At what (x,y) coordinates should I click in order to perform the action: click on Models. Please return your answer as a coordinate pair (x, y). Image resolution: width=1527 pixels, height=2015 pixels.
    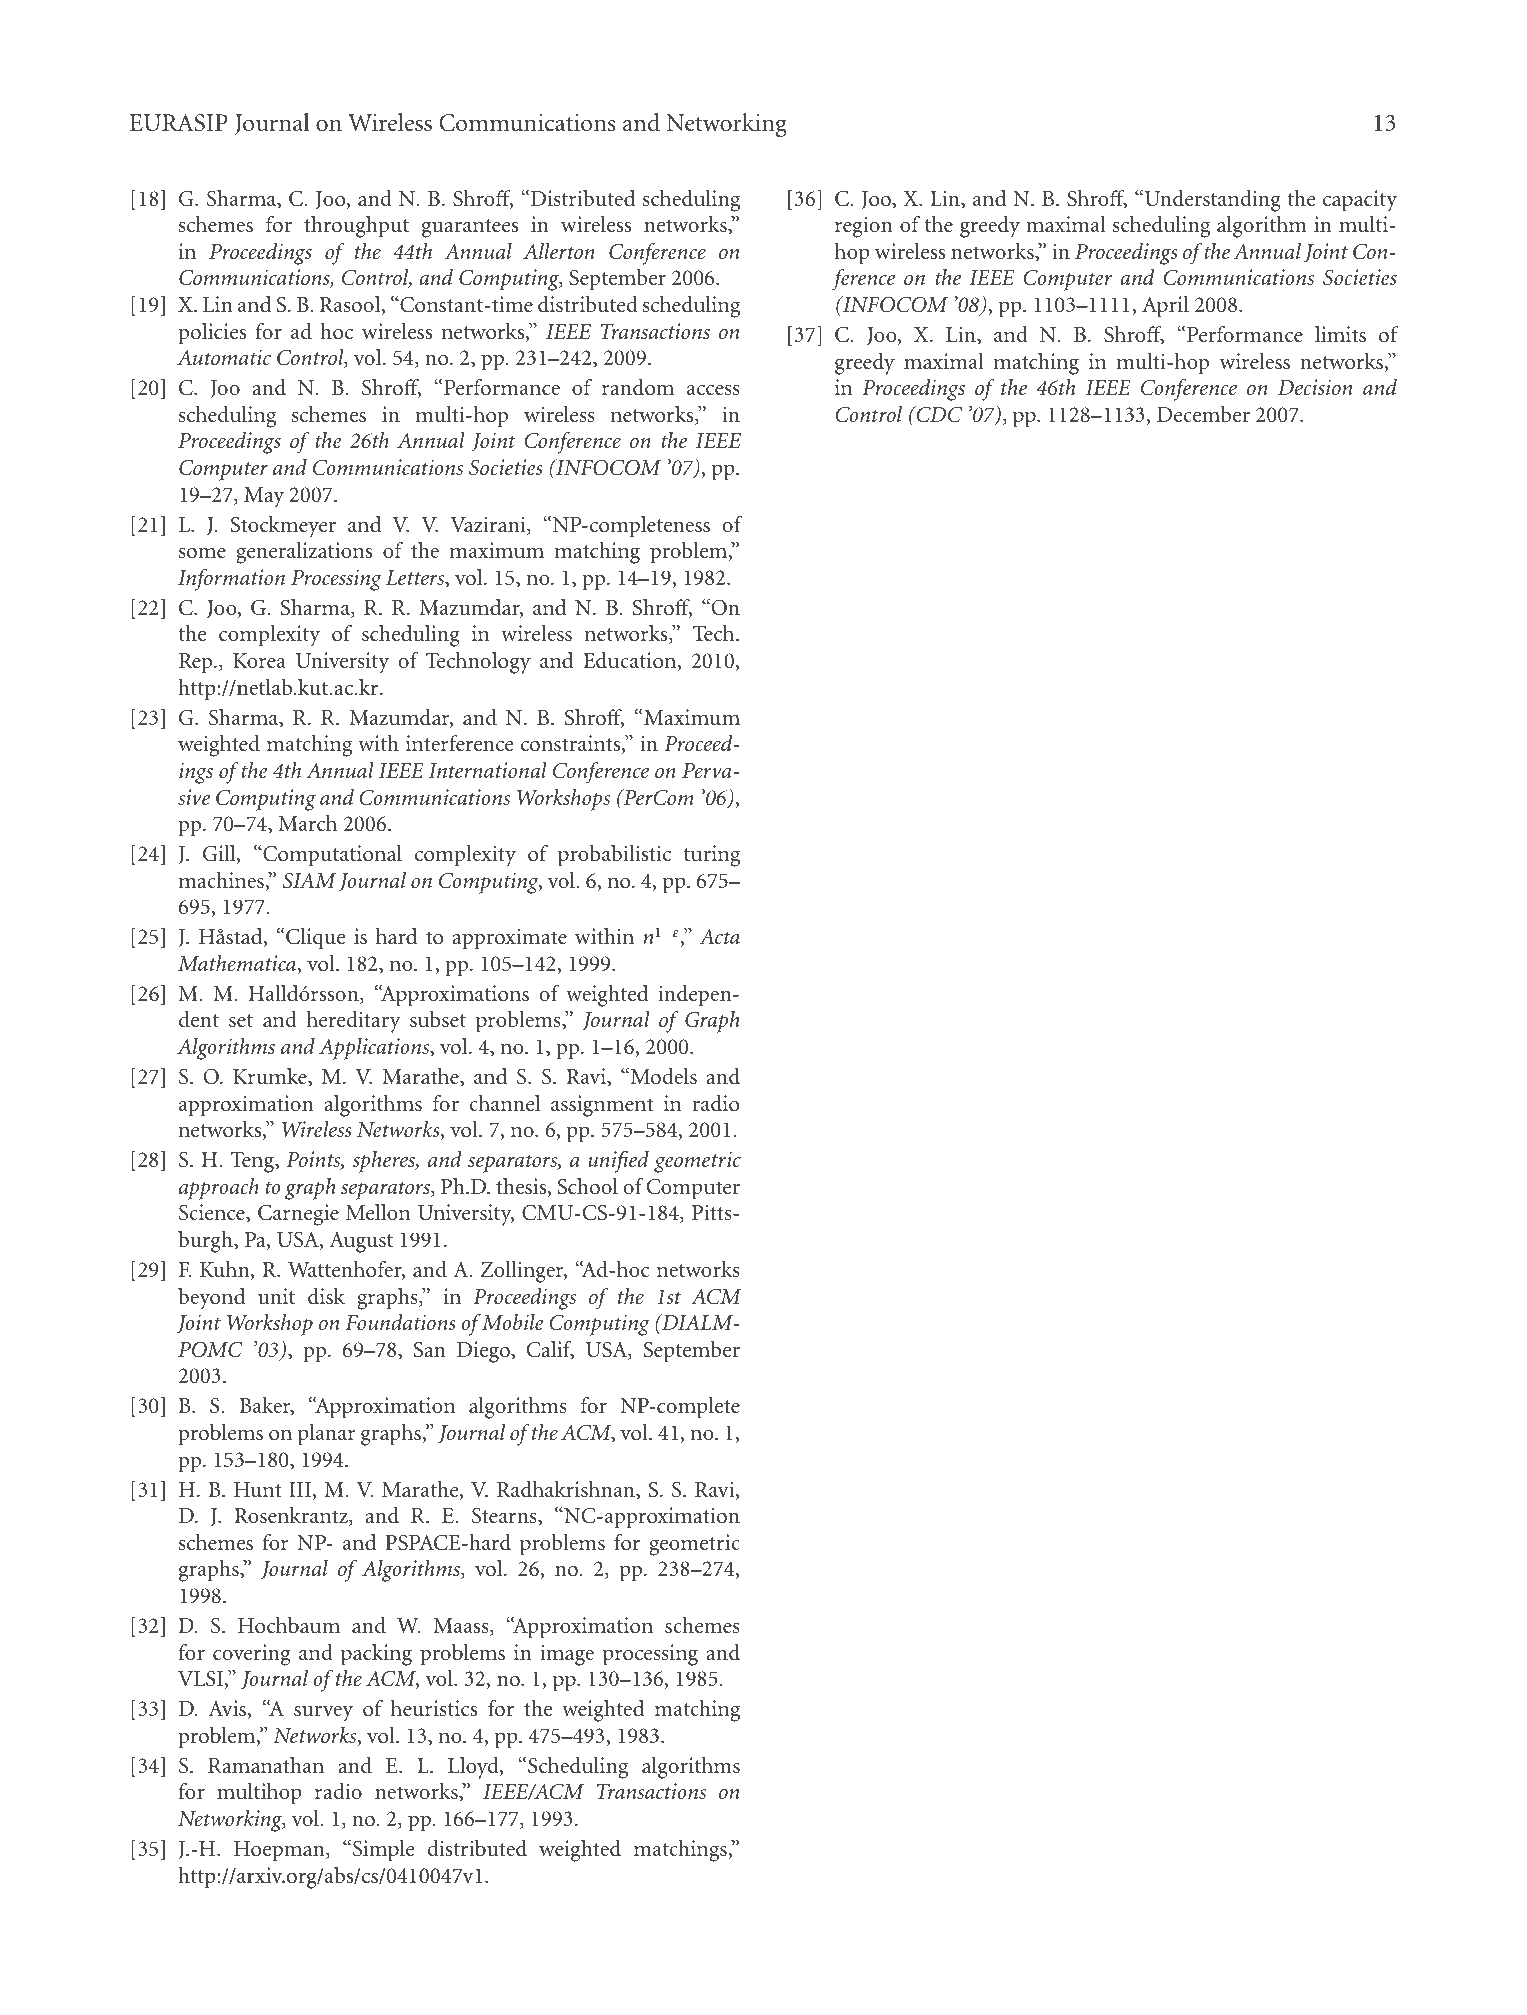
    Looking at the image, I should click on (662, 1076).
